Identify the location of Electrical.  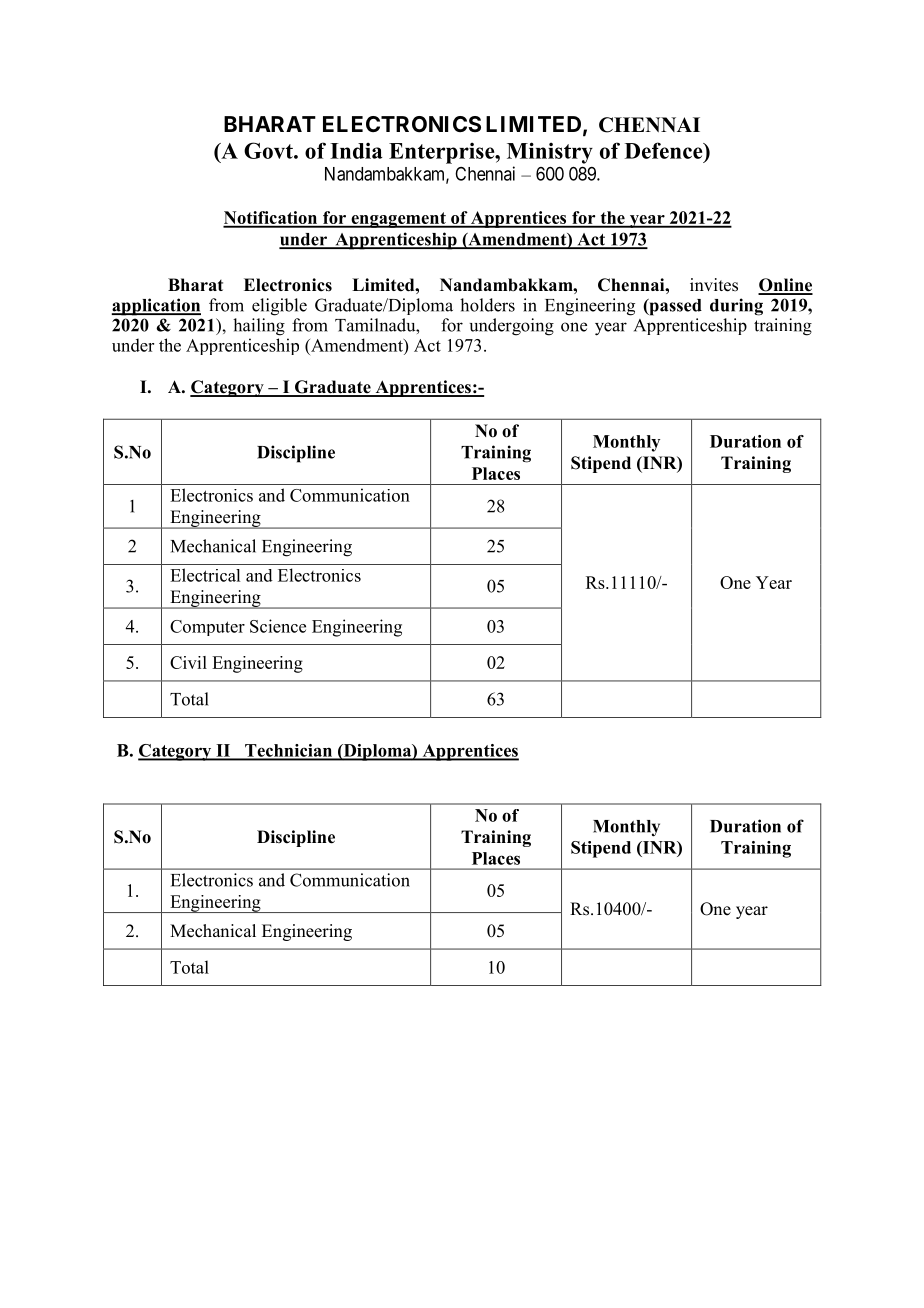
(205, 575).
